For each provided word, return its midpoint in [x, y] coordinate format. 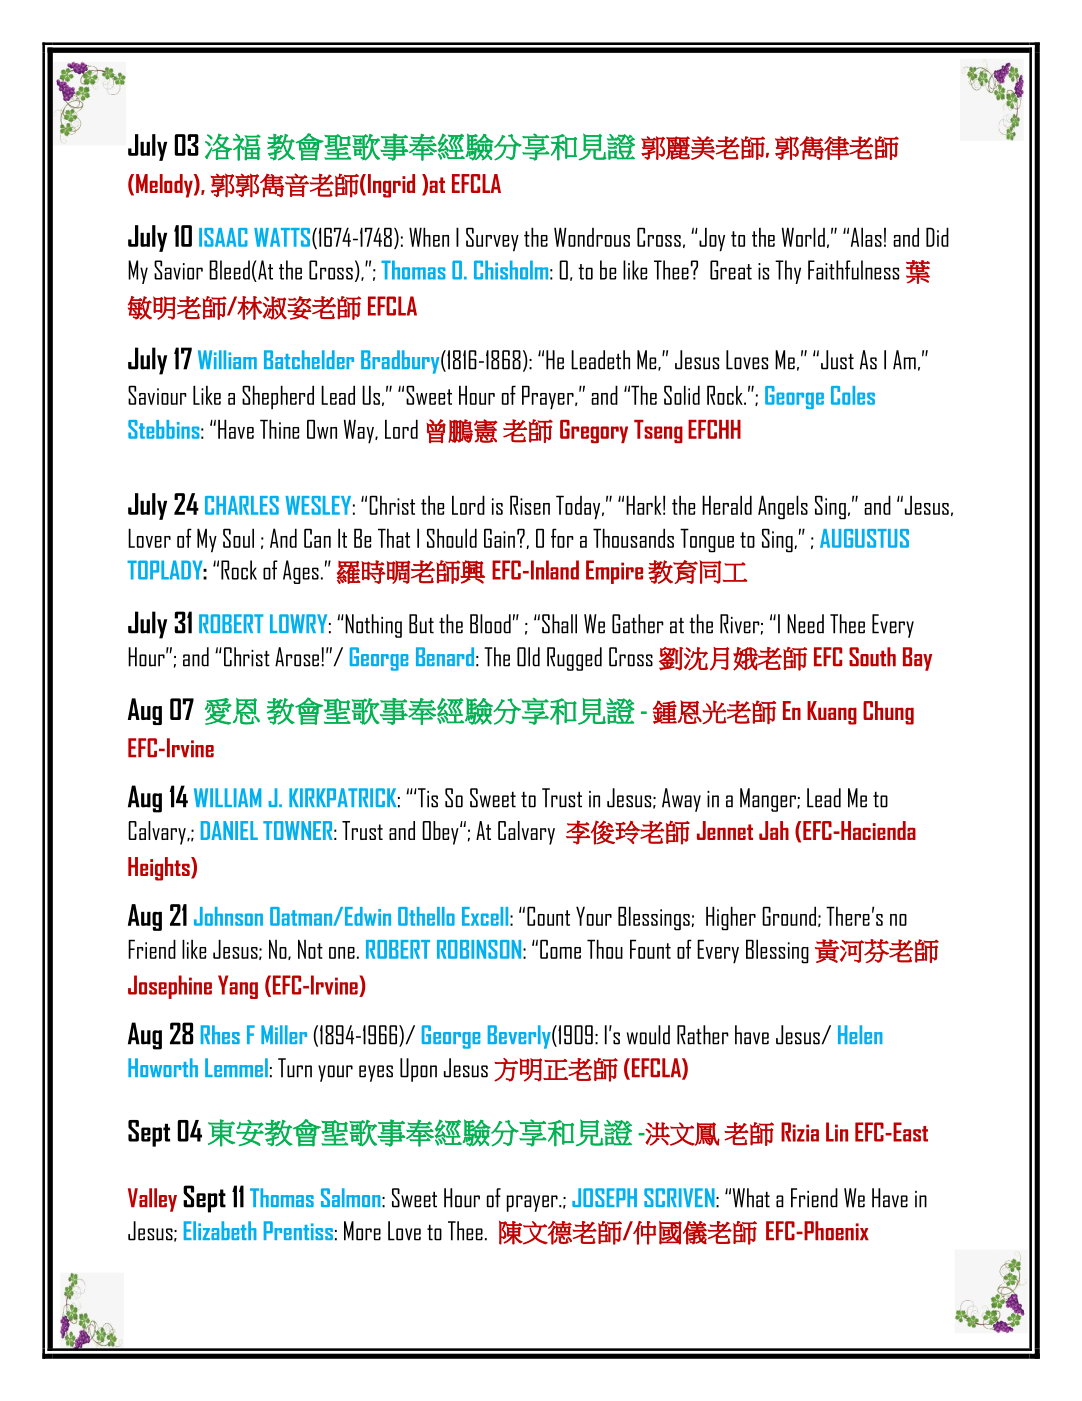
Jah [774, 830]
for [562, 538]
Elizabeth [220, 1230]
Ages [301, 572]
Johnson [228, 916]
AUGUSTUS [864, 538]
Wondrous [592, 237]
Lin [837, 1132]
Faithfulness [853, 270]
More [362, 1231]
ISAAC [223, 237]
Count [548, 916]
